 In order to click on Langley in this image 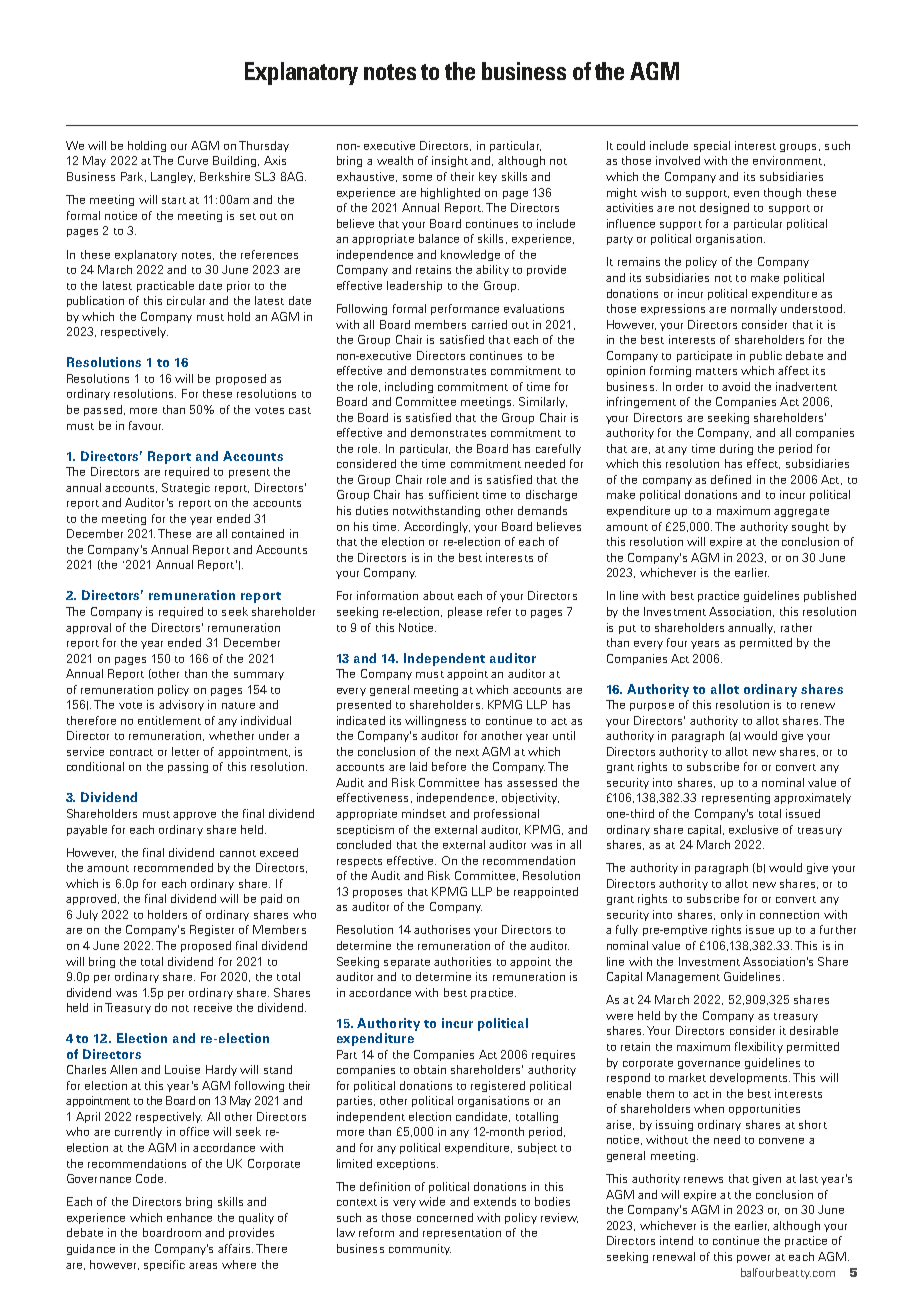, I will do `click(173, 177)`.
